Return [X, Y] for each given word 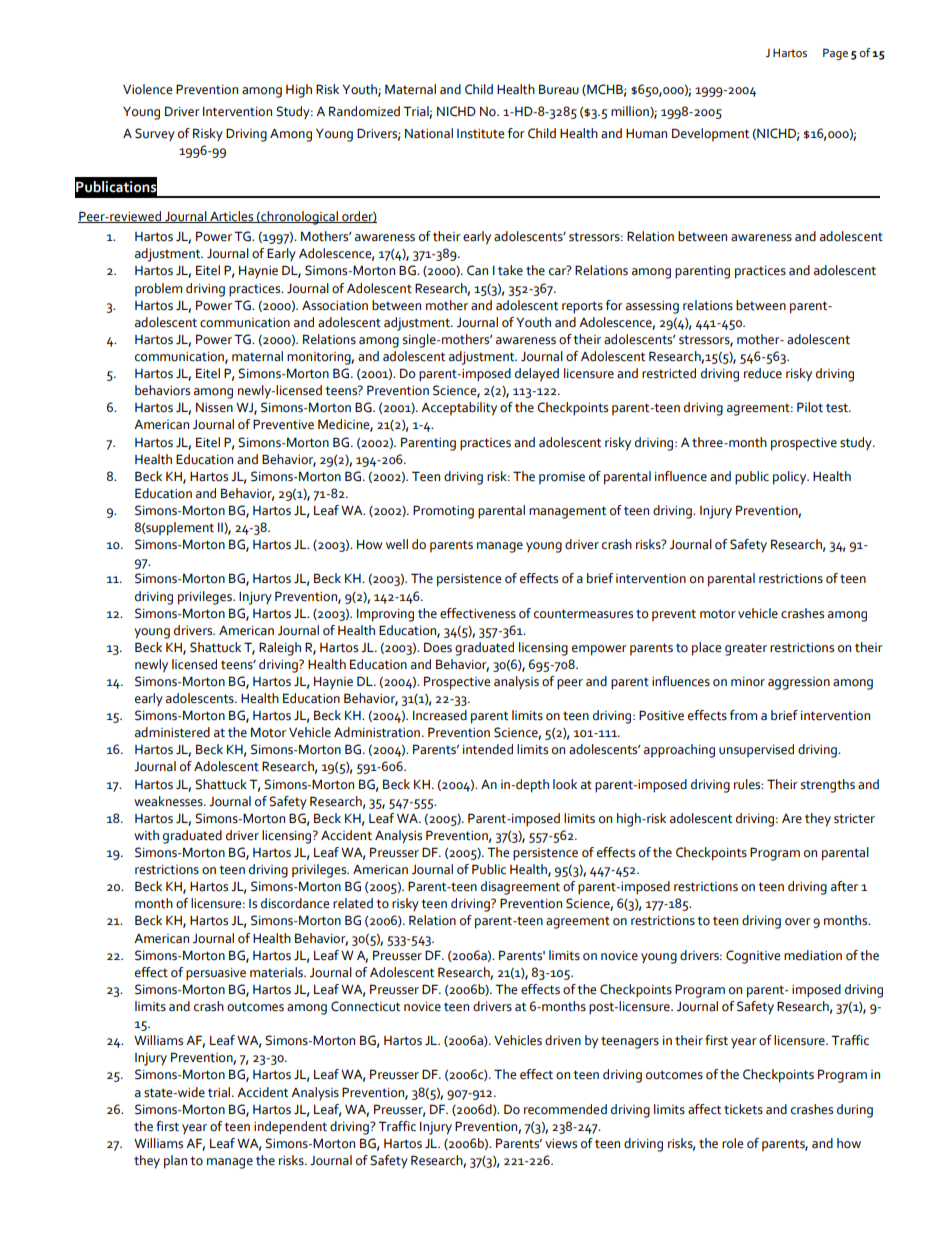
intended [488, 749]
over [798, 922]
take [510, 270]
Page [835, 54]
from [743, 715]
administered [172, 732]
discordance [295, 903]
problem [158, 289]
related [353, 903]
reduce [763, 373]
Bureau [559, 89]
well [397, 544]
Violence [147, 89]
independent [290, 1128]
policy [791, 478]
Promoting [443, 512]
